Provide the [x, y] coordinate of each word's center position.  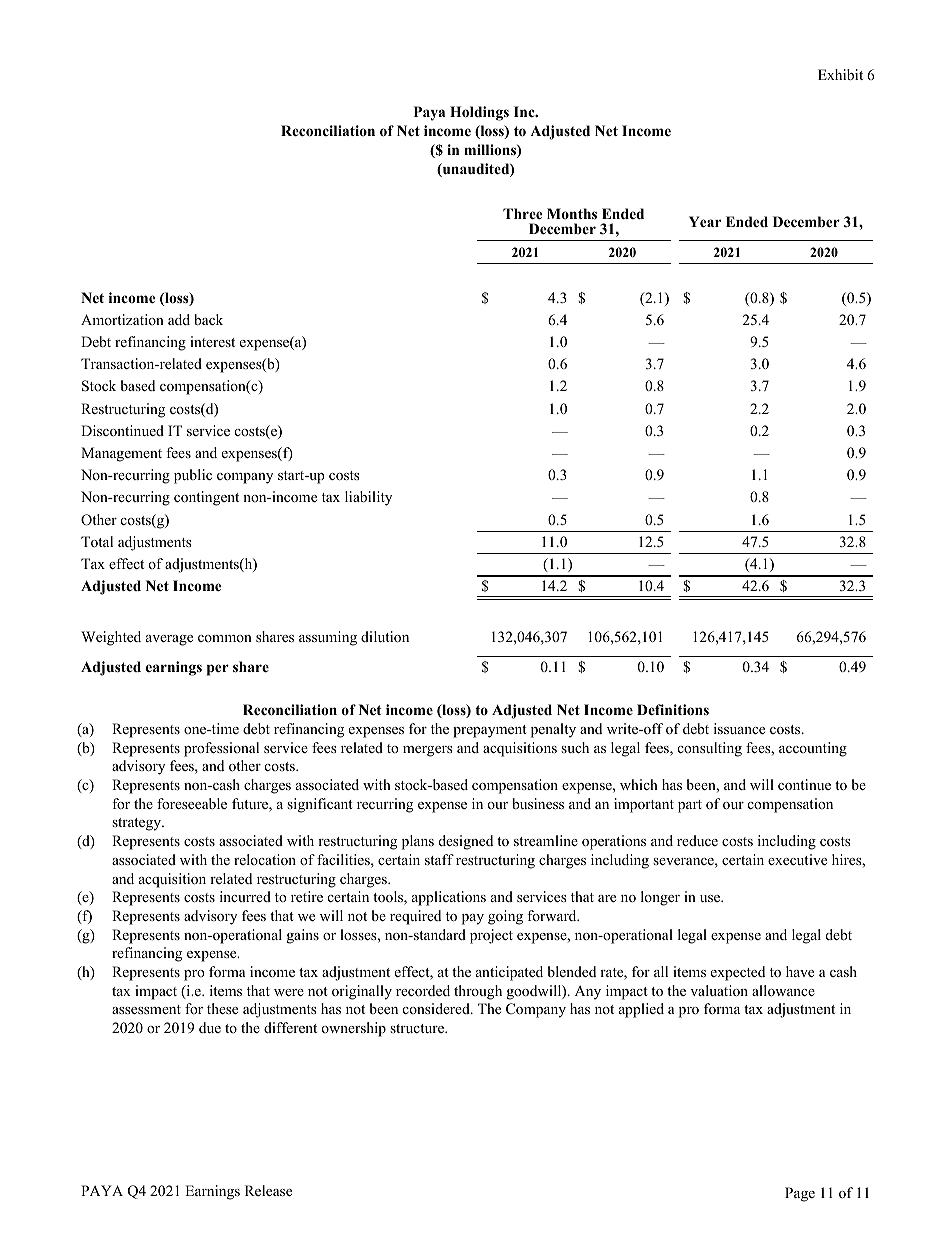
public [193, 476]
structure [418, 1028]
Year [705, 221]
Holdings [479, 113]
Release [268, 1190]
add [179, 319]
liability [368, 498]
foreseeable [192, 803]
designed [466, 842]
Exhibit [840, 74]
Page [800, 1194]
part [690, 806]
